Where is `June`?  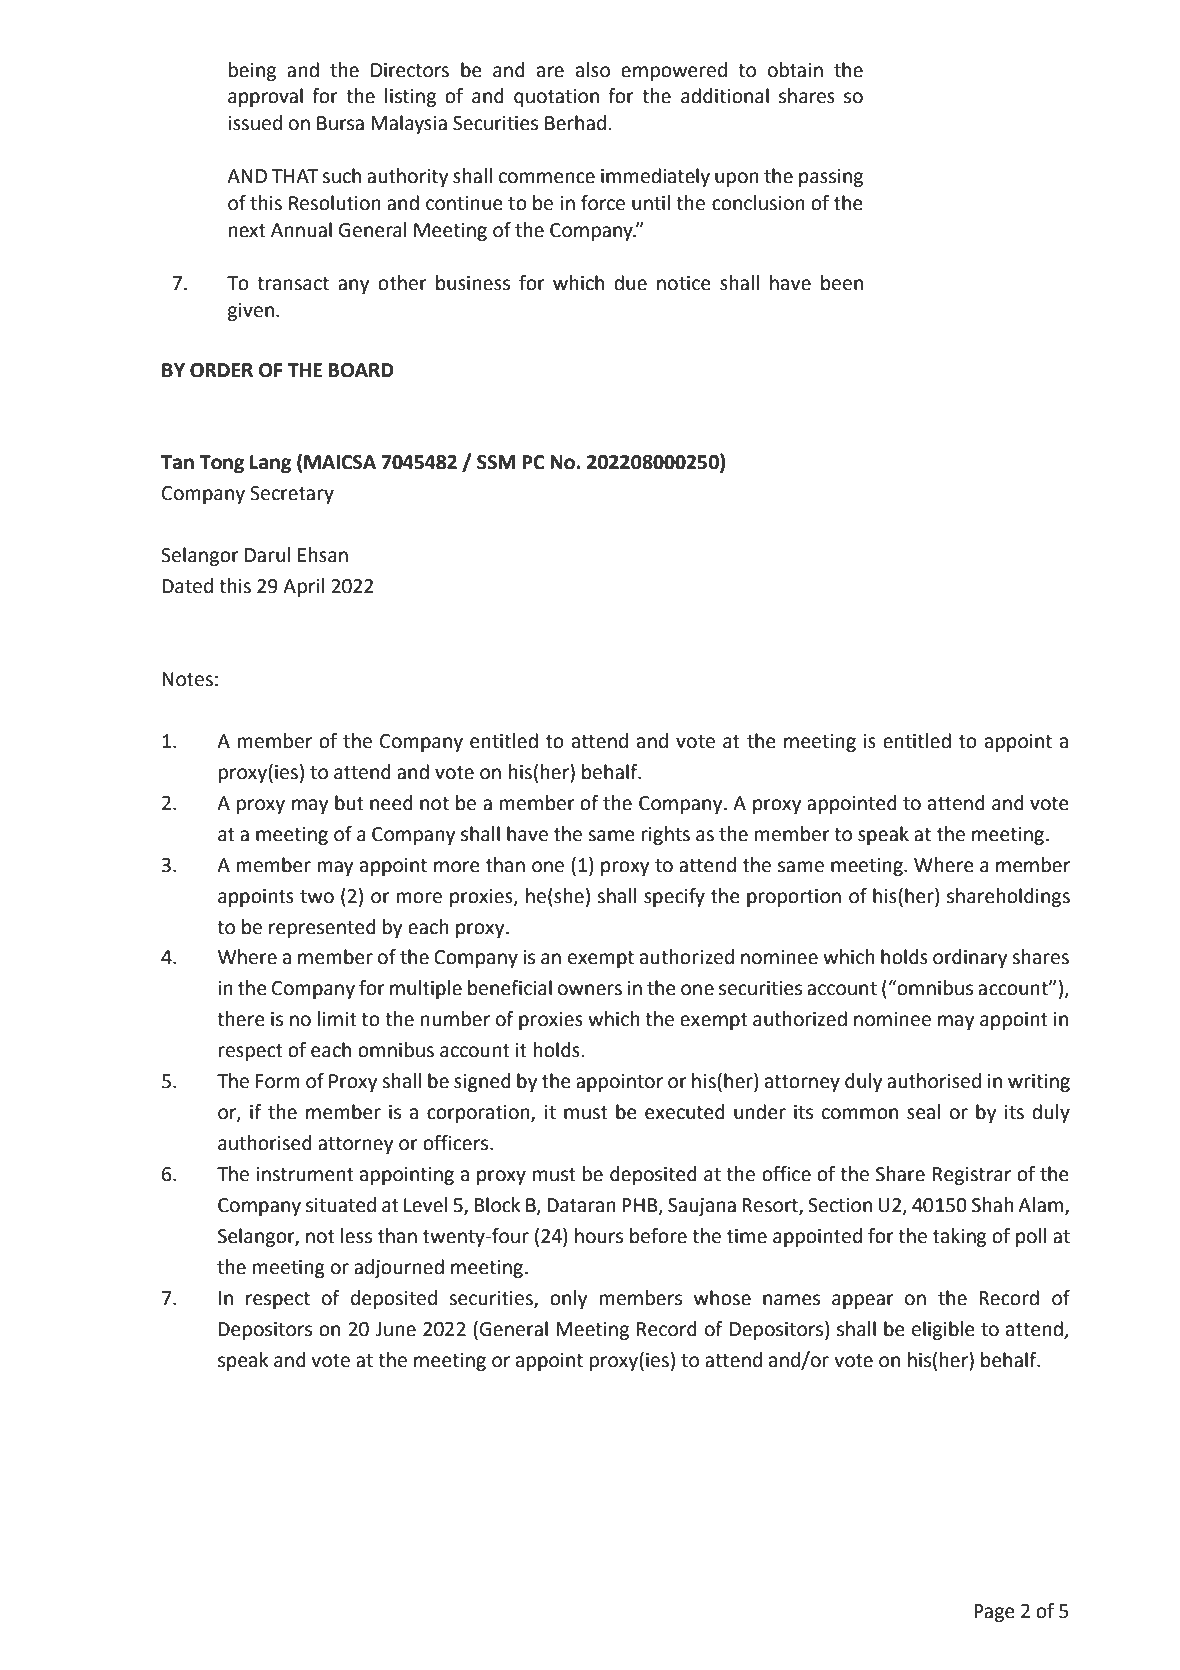 June is located at coordinates (395, 1329).
